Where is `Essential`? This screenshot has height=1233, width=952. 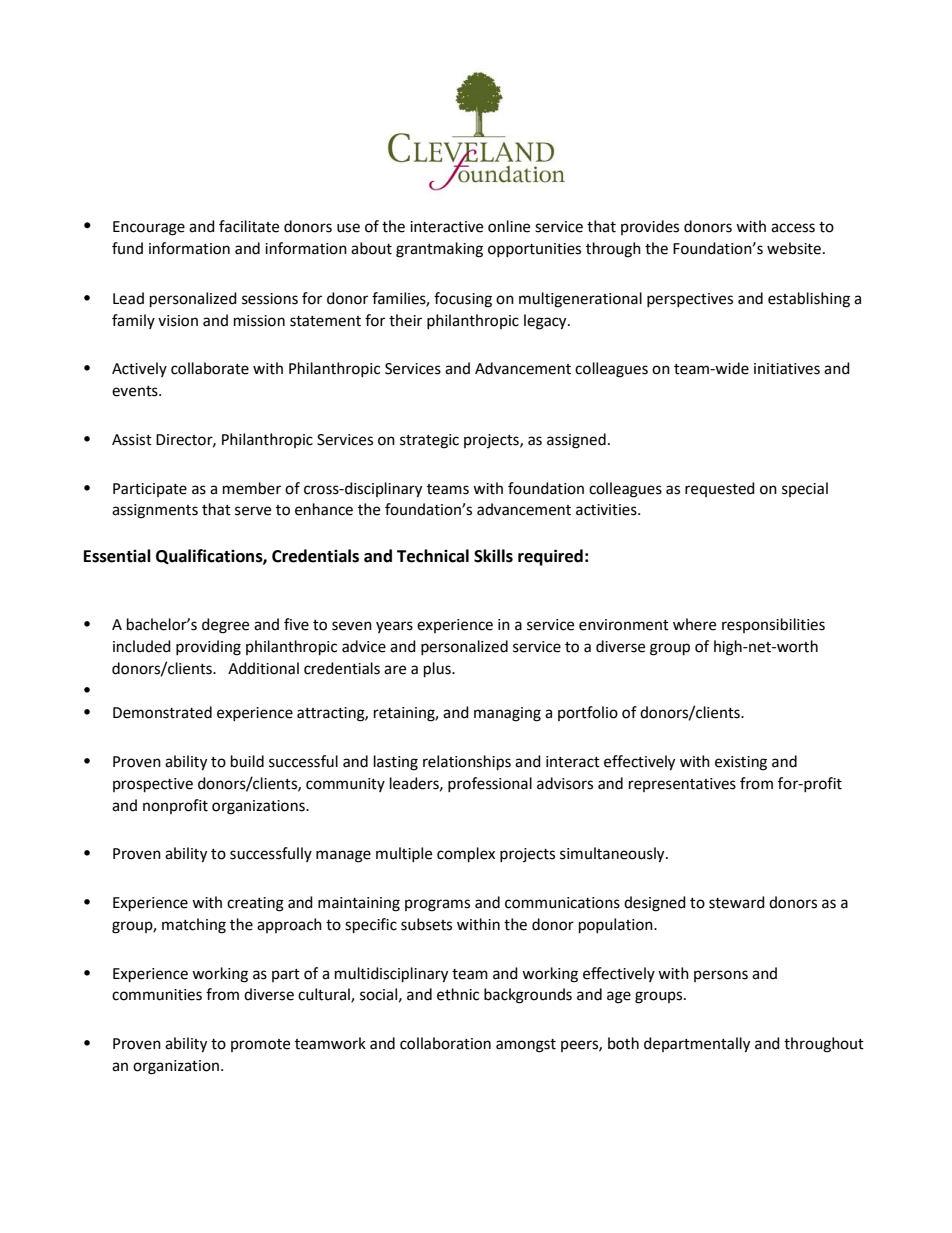 Essential is located at coordinates (117, 556).
